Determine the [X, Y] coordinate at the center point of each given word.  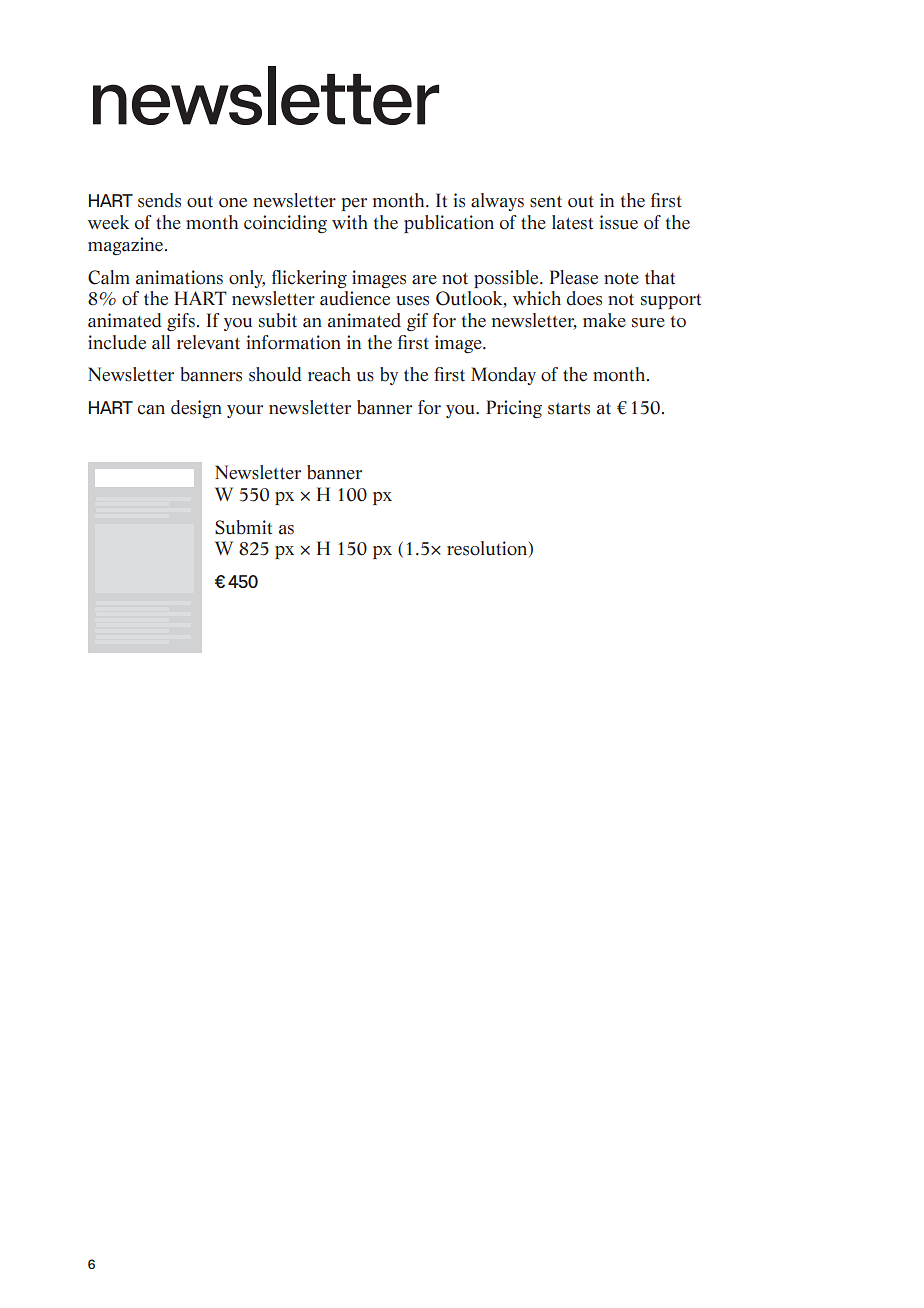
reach [329, 374]
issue [619, 222]
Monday [503, 376]
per [354, 204]
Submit [243, 527]
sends [159, 200]
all [161, 342]
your [245, 411]
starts [569, 408]
